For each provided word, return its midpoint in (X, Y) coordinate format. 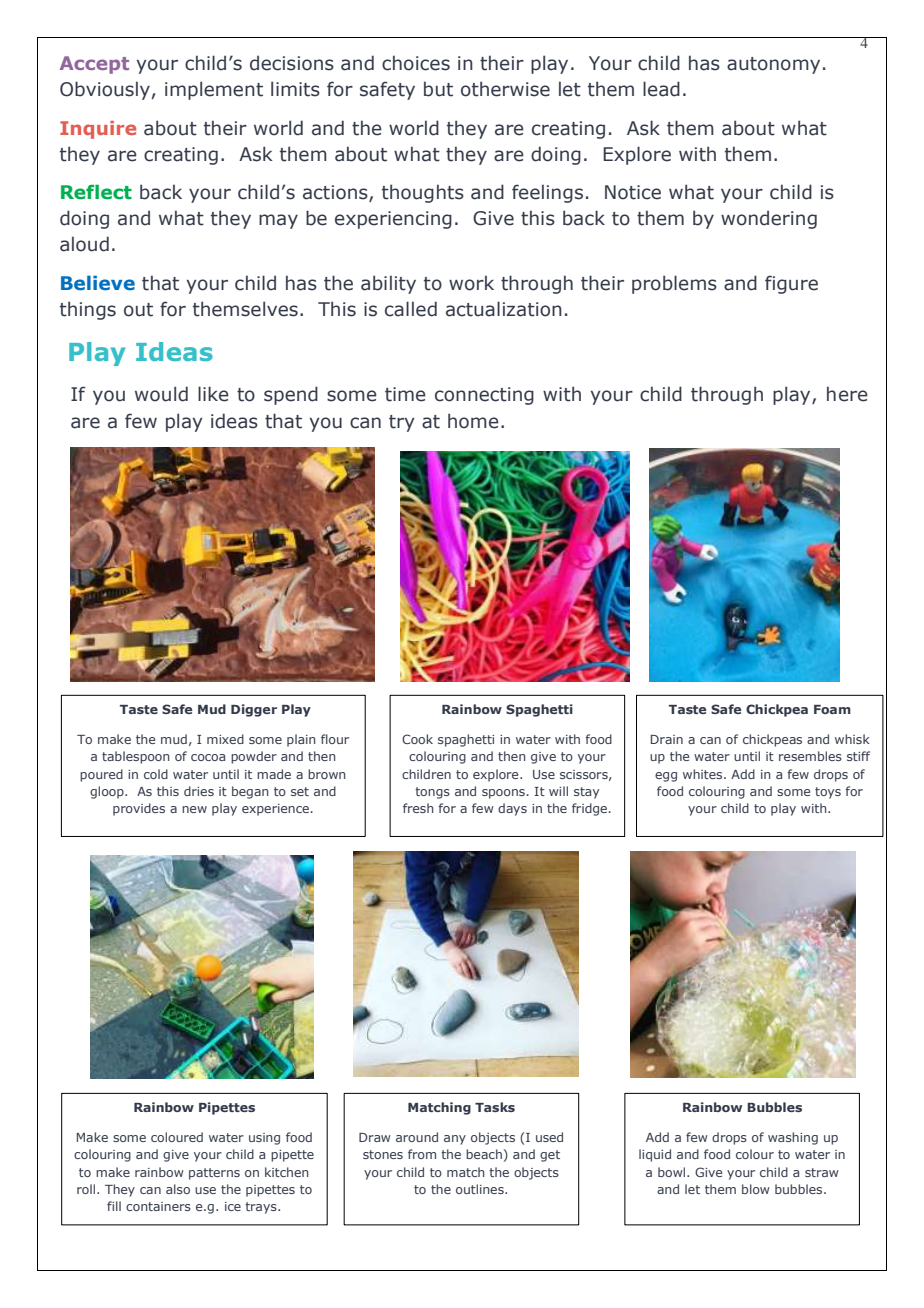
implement (214, 90)
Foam (832, 709)
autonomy (773, 65)
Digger (254, 710)
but (438, 89)
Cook (417, 739)
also (178, 1189)
